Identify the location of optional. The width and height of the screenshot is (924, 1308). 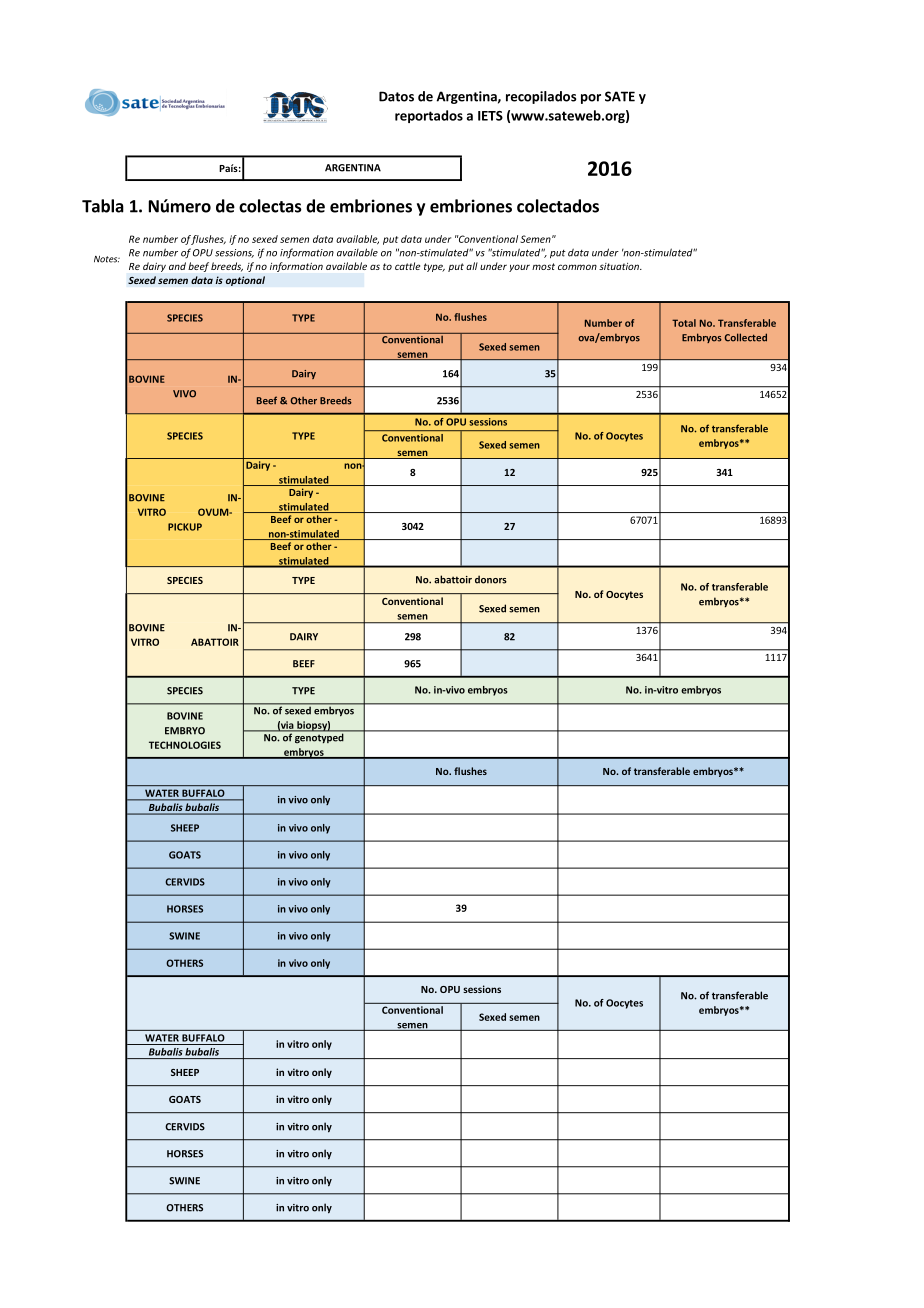
(245, 281).
